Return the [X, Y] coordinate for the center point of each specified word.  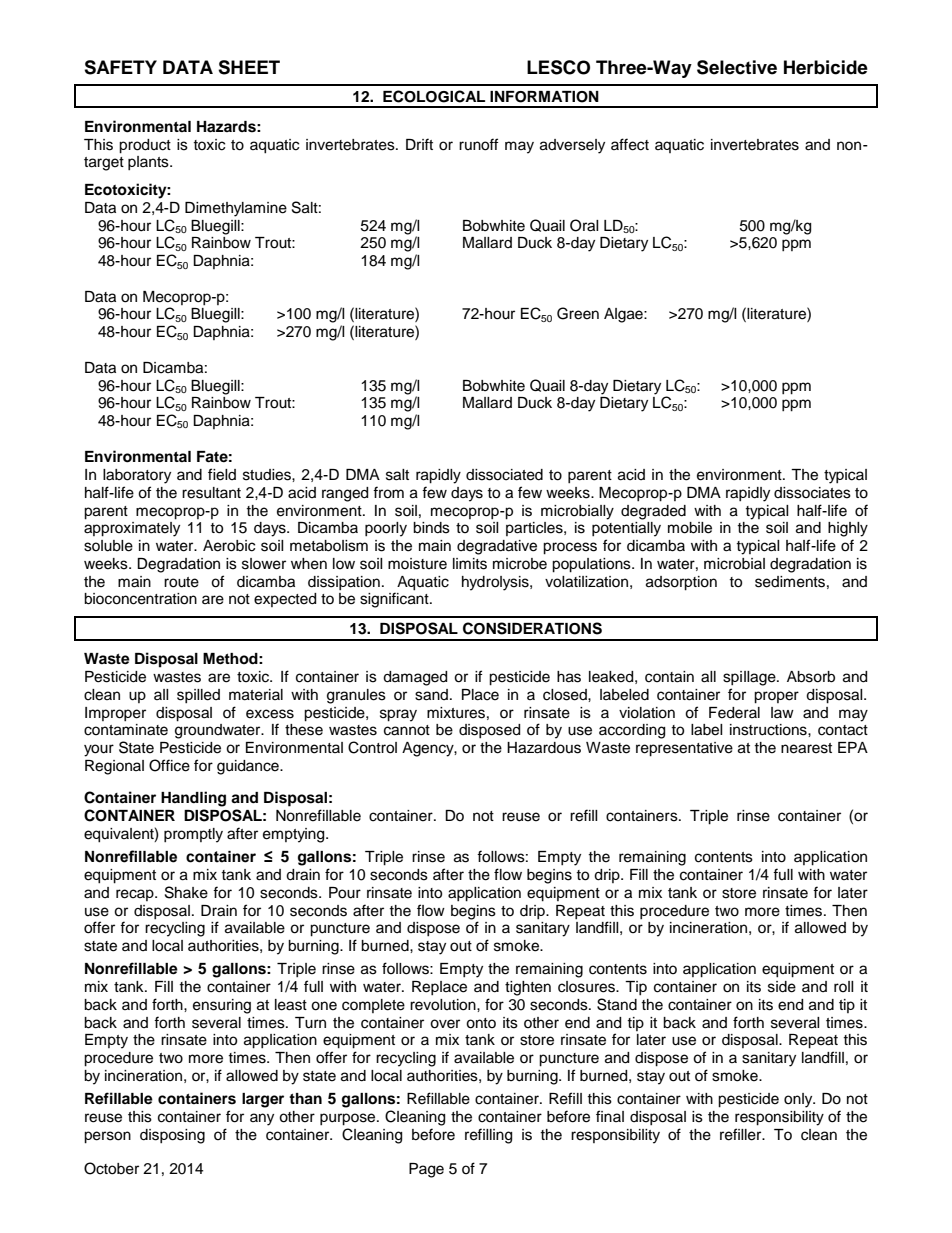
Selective [737, 67]
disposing [172, 1136]
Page [426, 1170]
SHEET [249, 67]
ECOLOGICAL [434, 96]
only [799, 1100]
